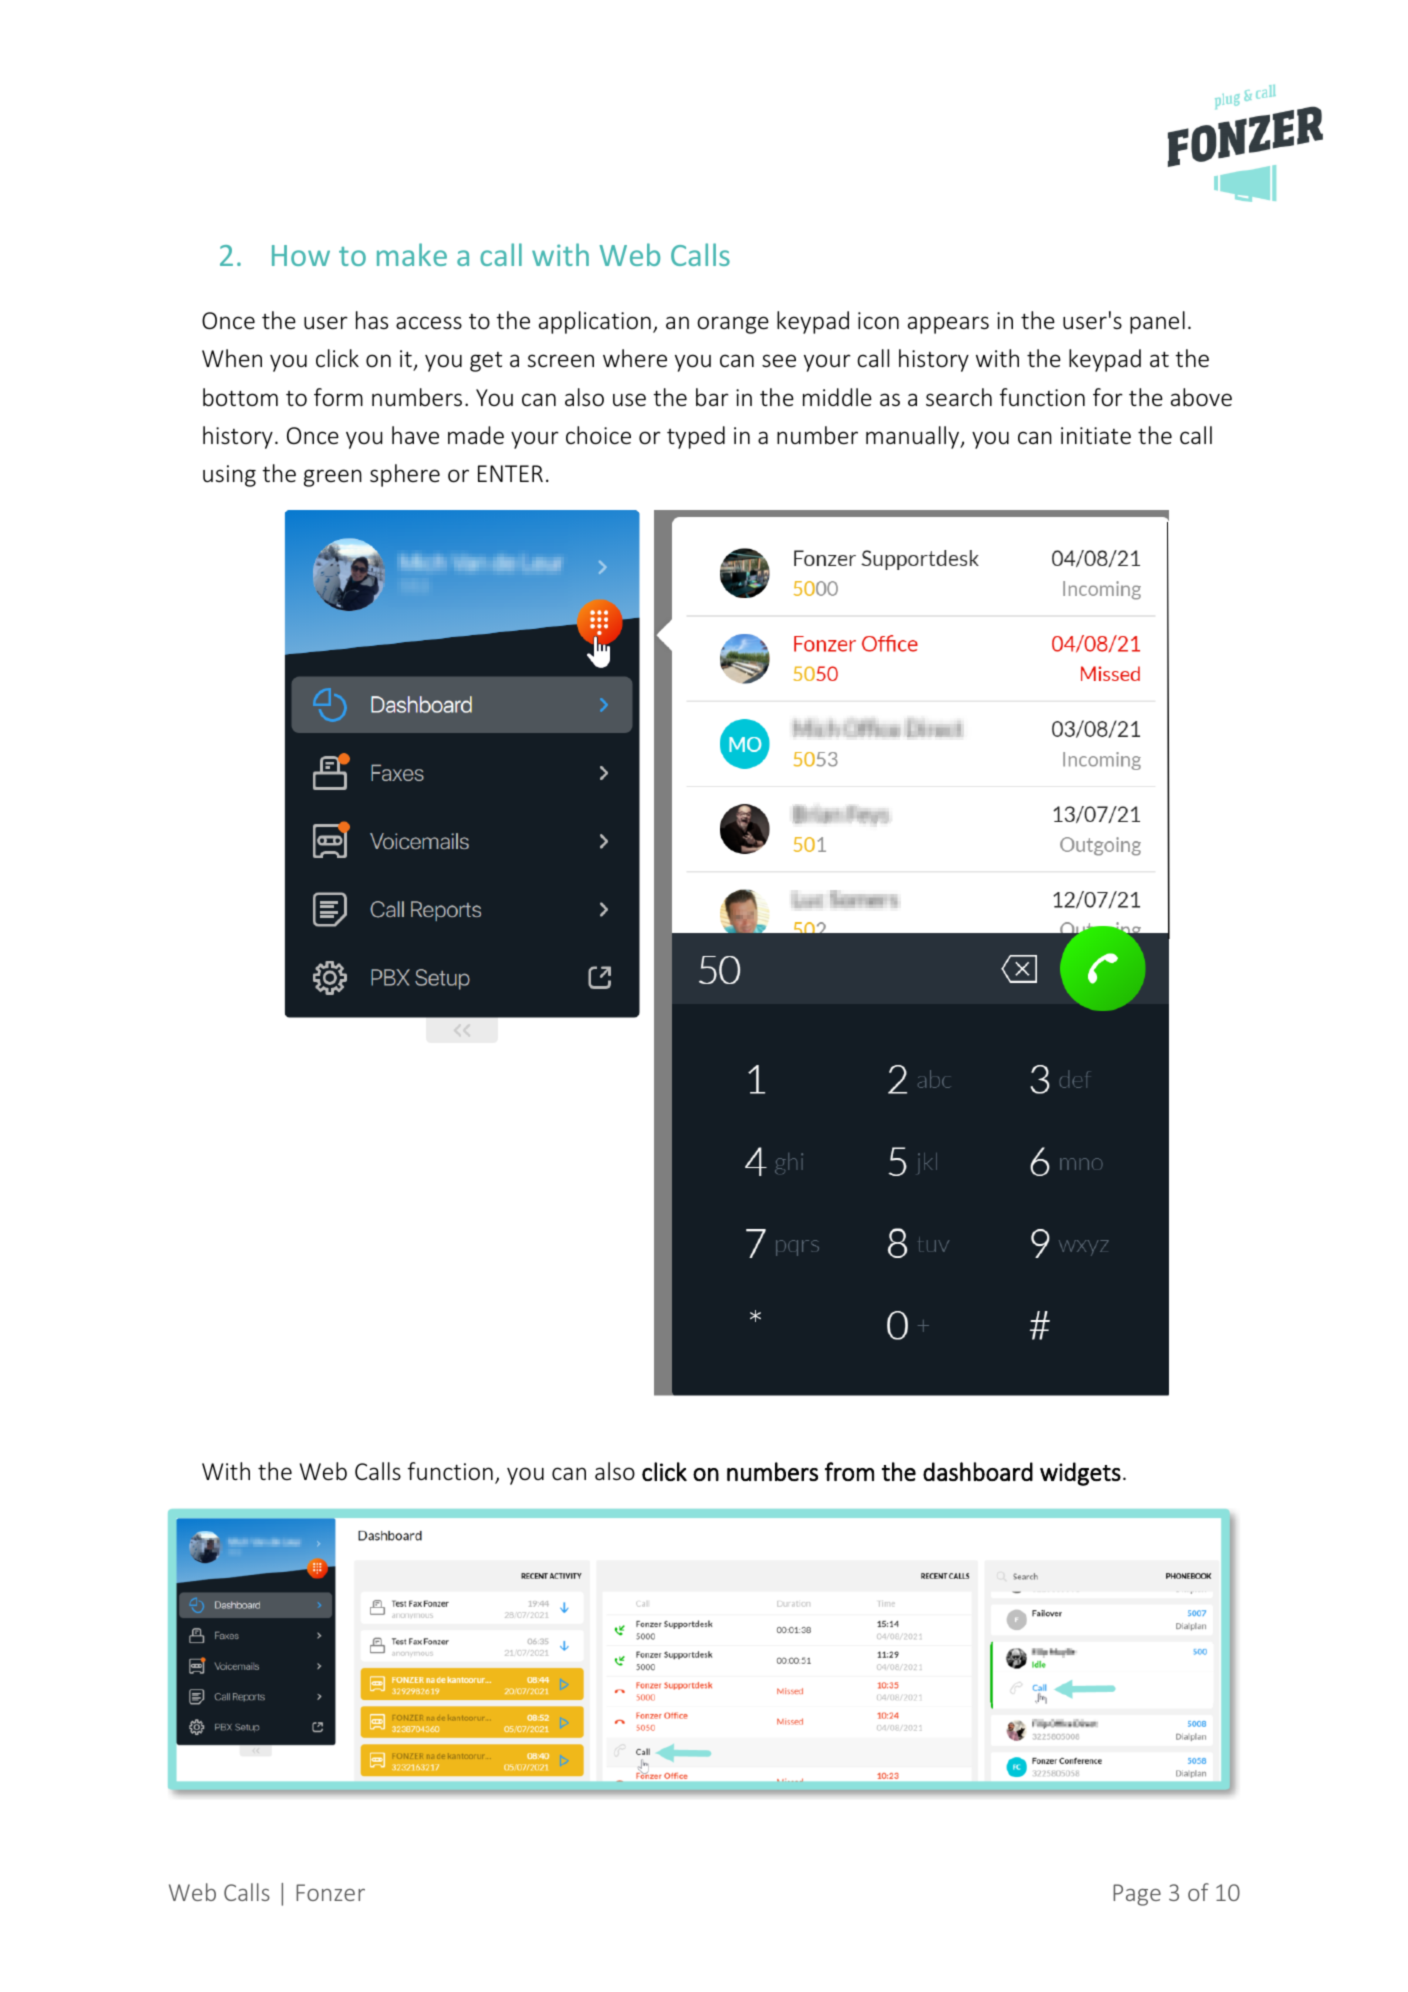 This image has width=1408, height=1992. I want to click on Page, so click(1137, 1895).
